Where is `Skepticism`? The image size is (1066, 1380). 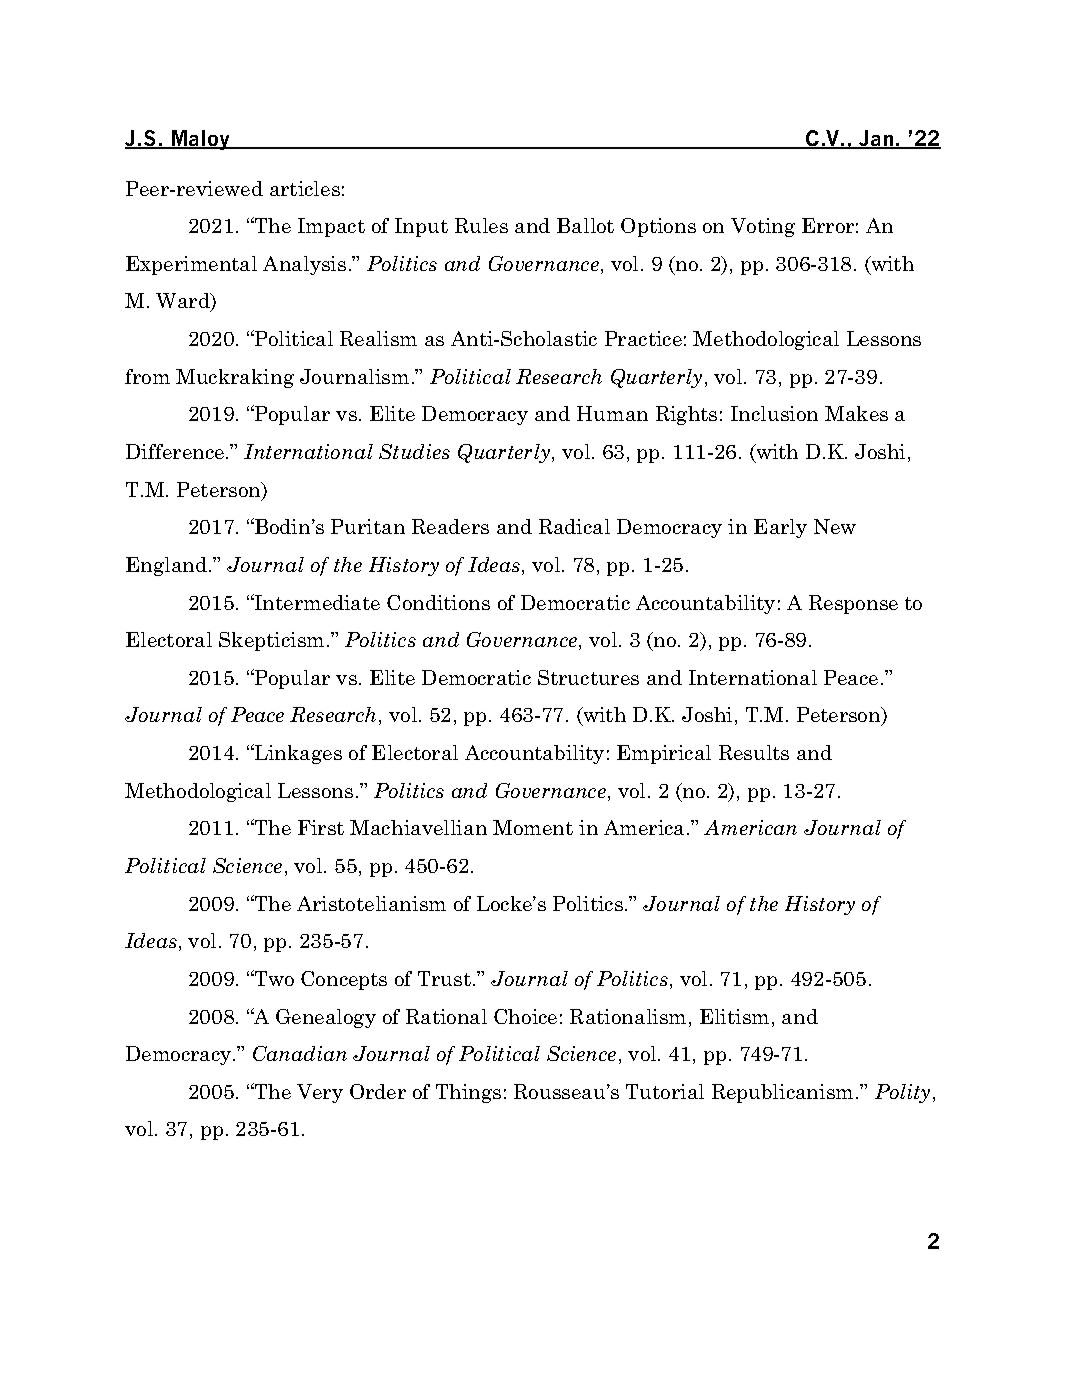
Skepticism is located at coordinates (271, 641).
